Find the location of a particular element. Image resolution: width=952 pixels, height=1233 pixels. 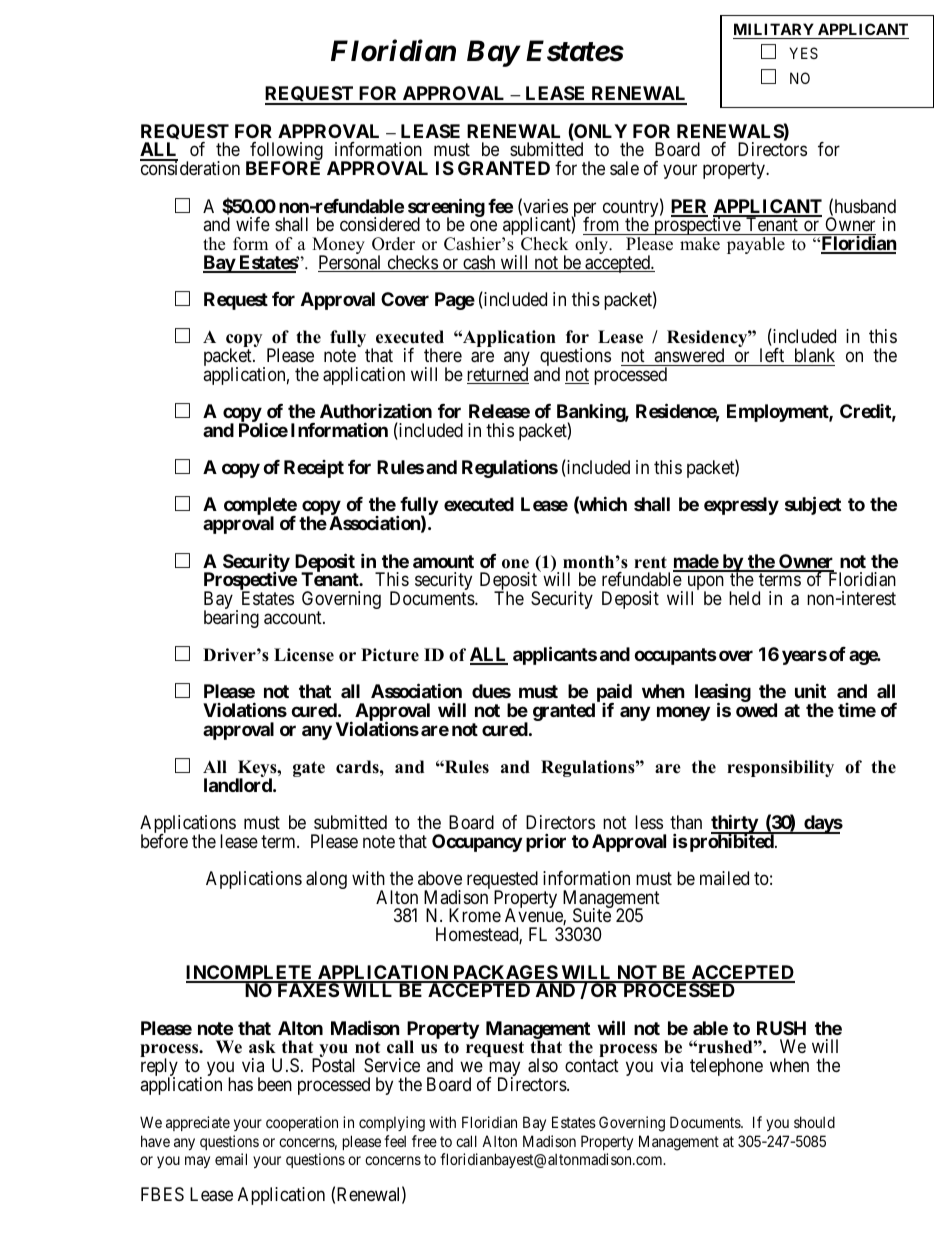

bearing is located at coordinates (231, 619).
